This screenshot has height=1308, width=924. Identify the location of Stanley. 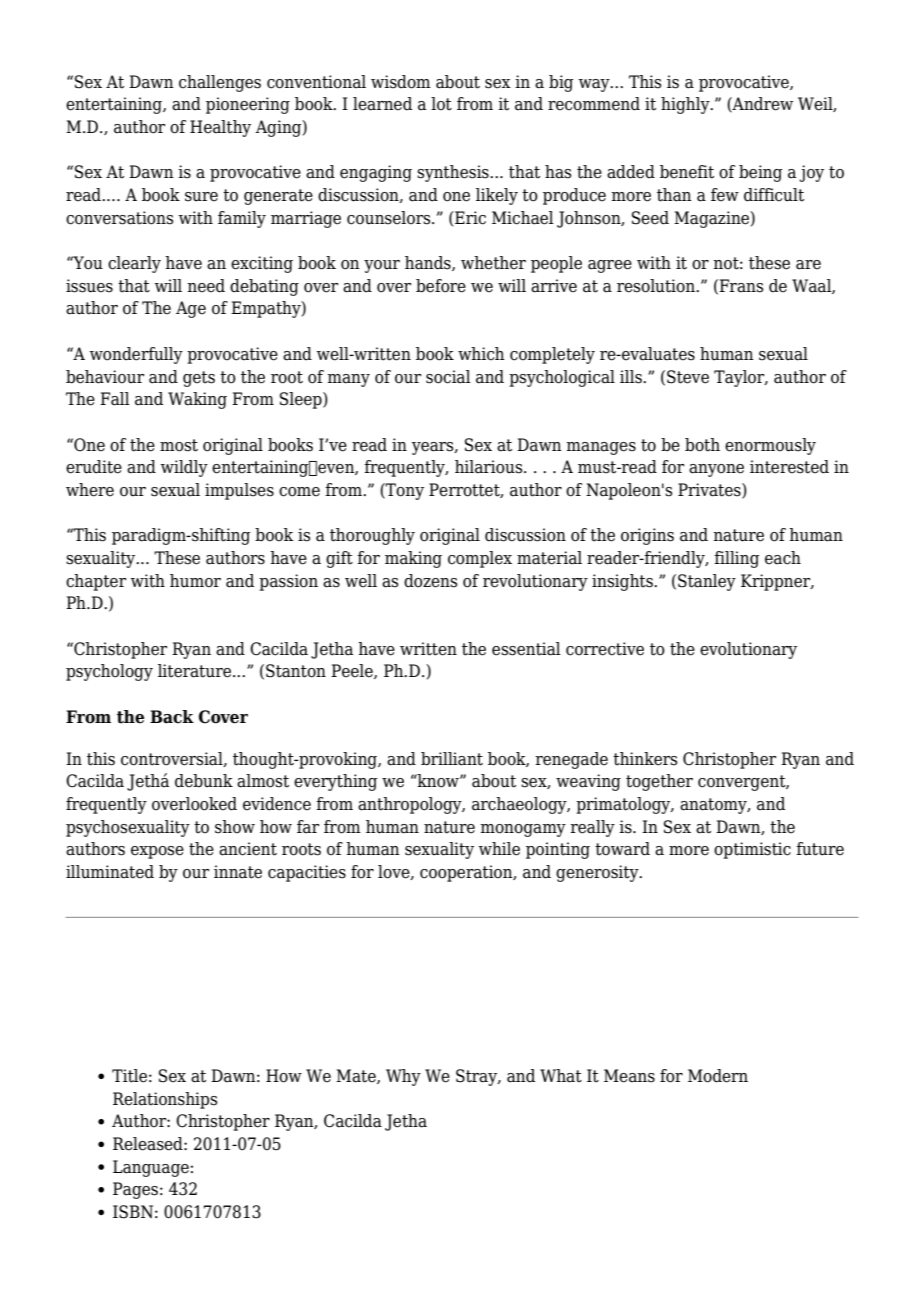
(707, 582).
